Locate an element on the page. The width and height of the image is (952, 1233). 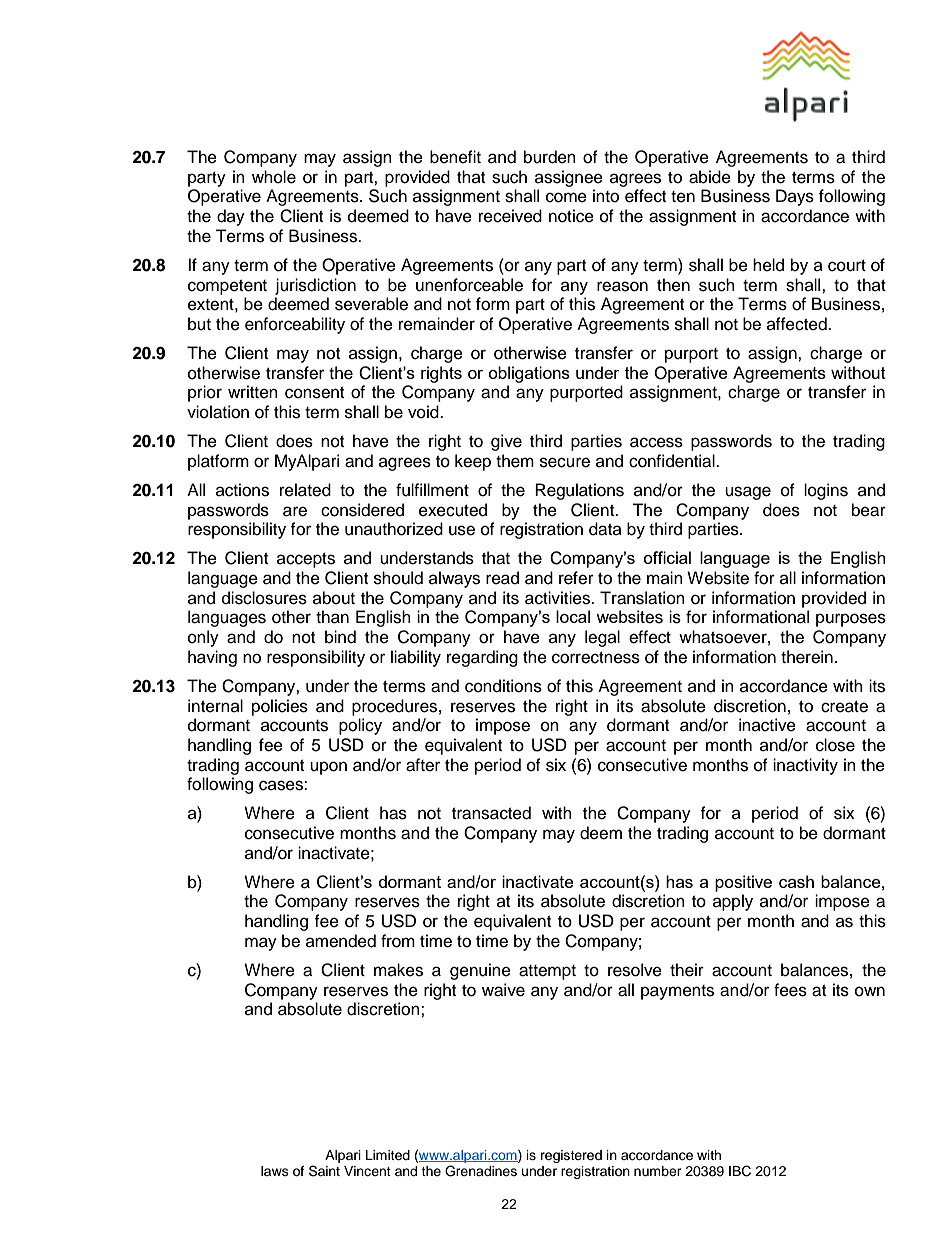
come is located at coordinates (566, 197).
